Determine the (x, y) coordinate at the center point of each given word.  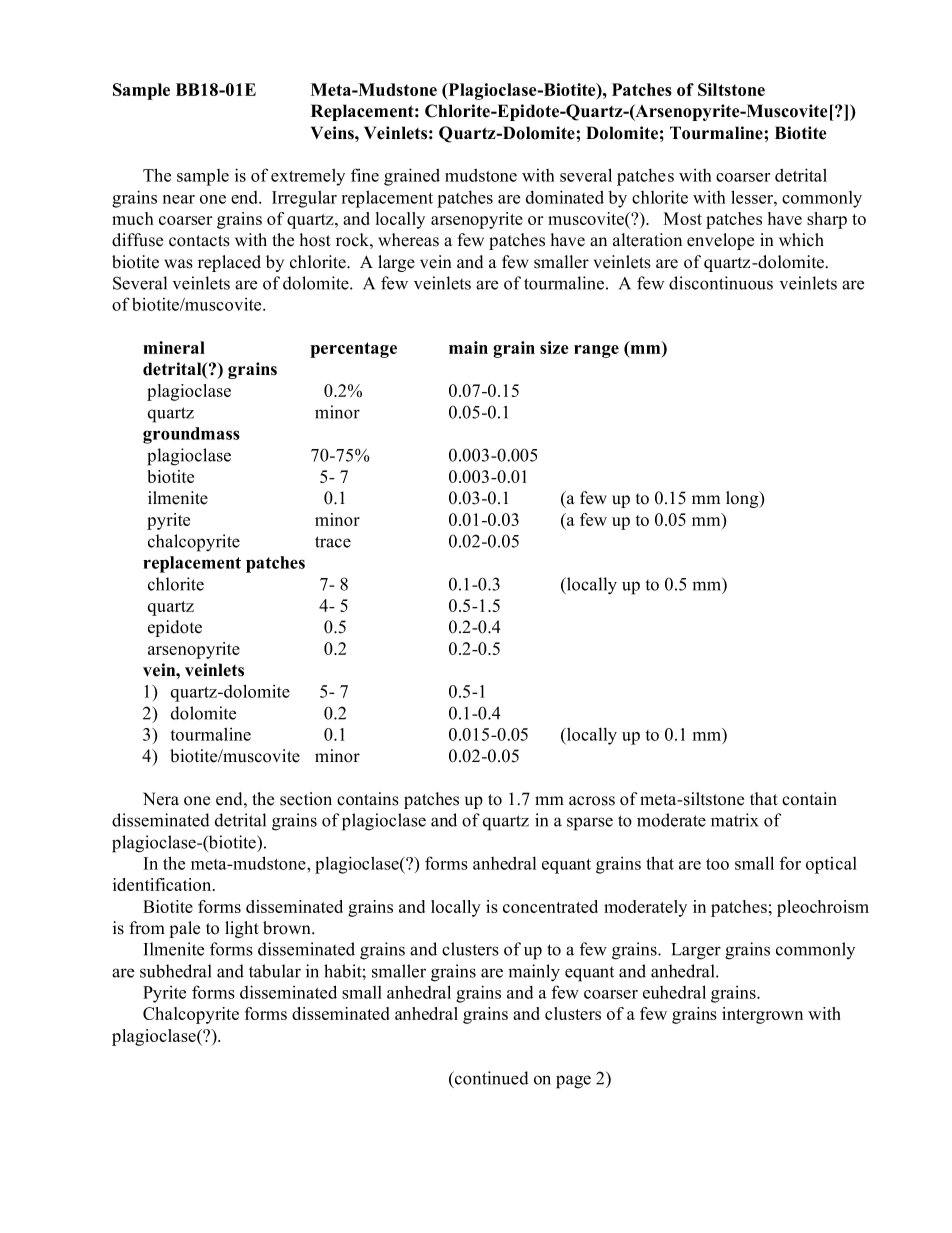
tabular (275, 971)
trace (333, 542)
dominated (565, 197)
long (743, 499)
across (592, 801)
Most (682, 218)
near (179, 199)
